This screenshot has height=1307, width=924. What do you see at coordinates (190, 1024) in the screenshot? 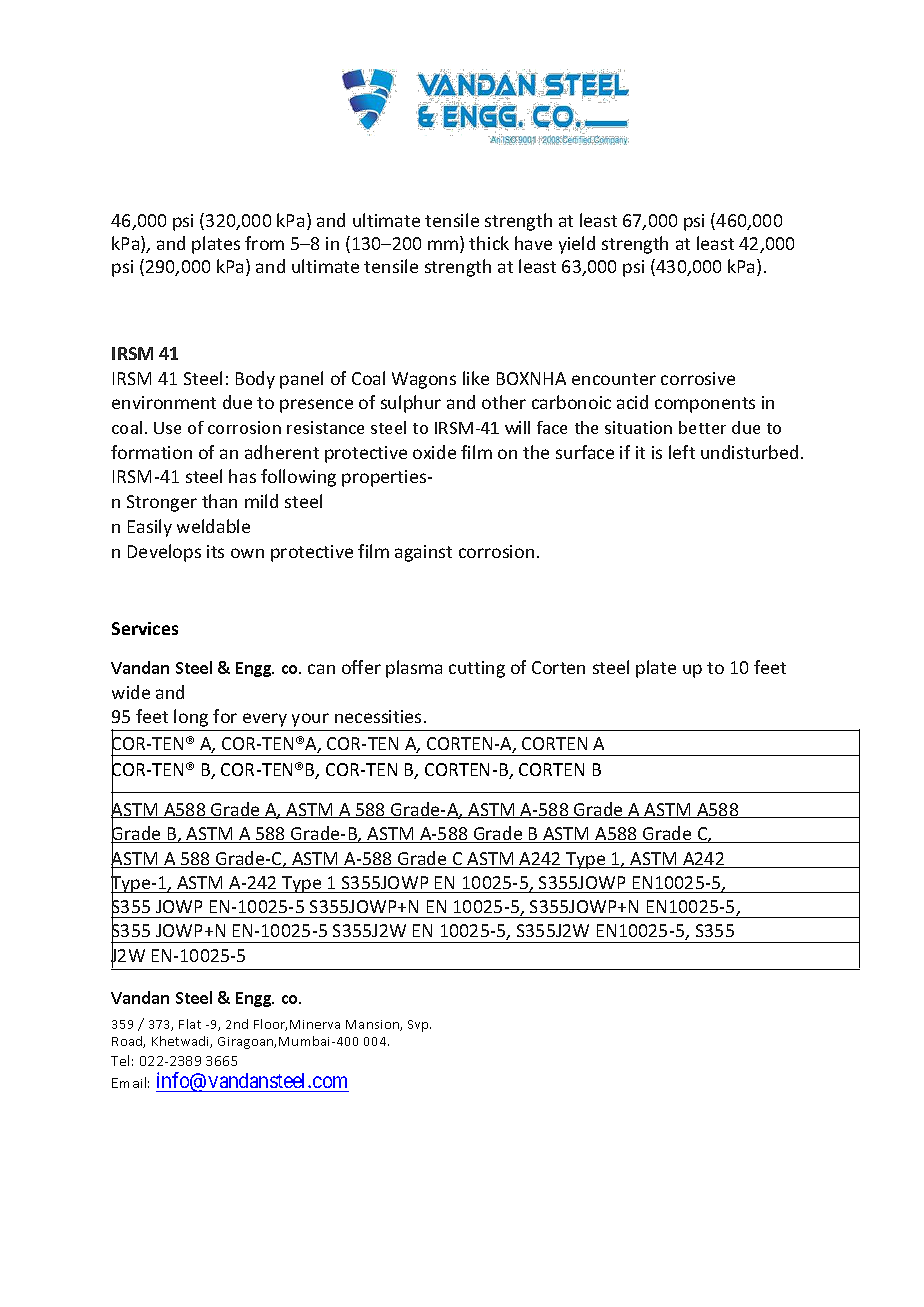
I see `Flat` at bounding box center [190, 1024].
